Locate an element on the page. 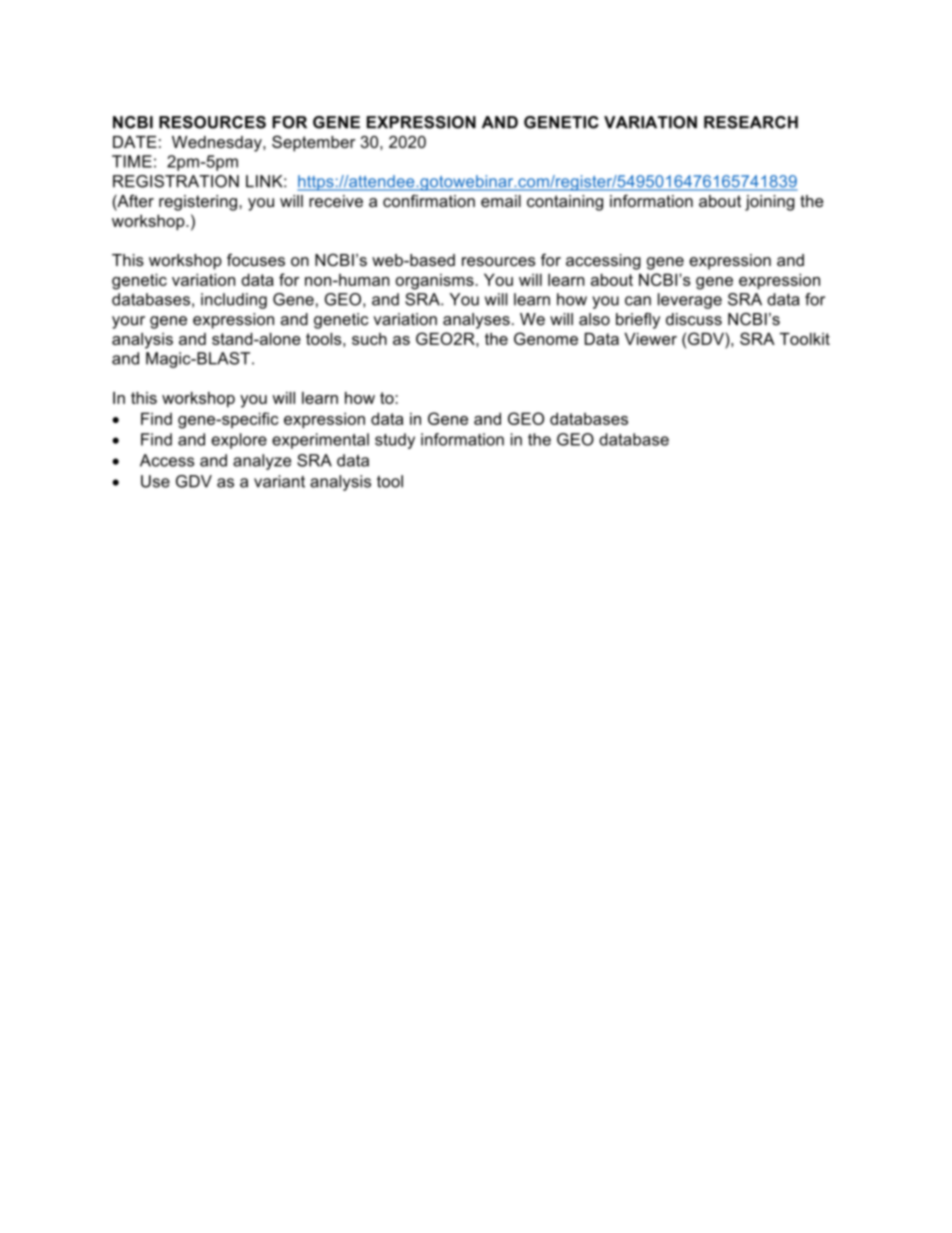 The image size is (952, 1233). RESEARCH is located at coordinates (751, 122).
